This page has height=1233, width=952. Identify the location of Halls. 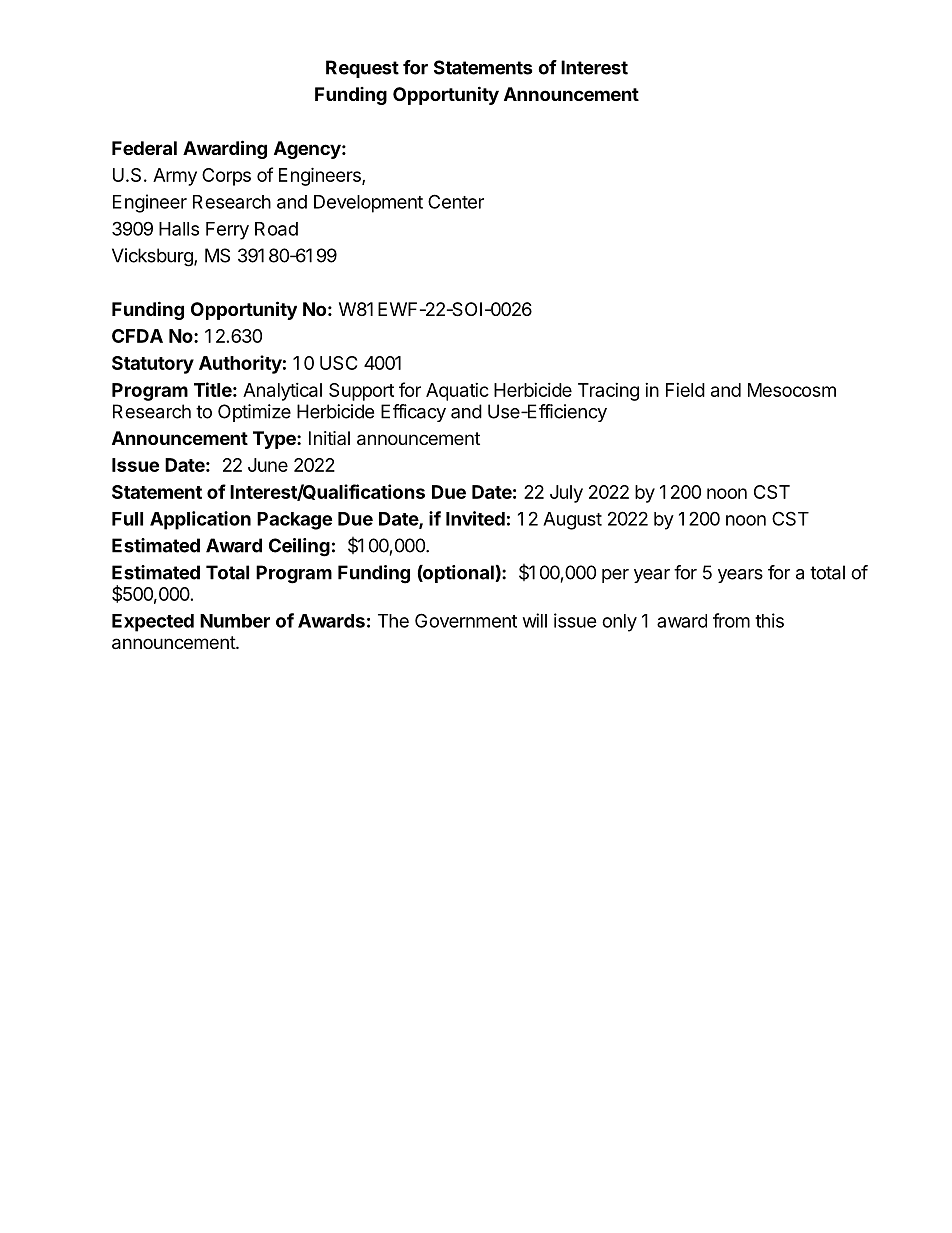
(179, 229).
